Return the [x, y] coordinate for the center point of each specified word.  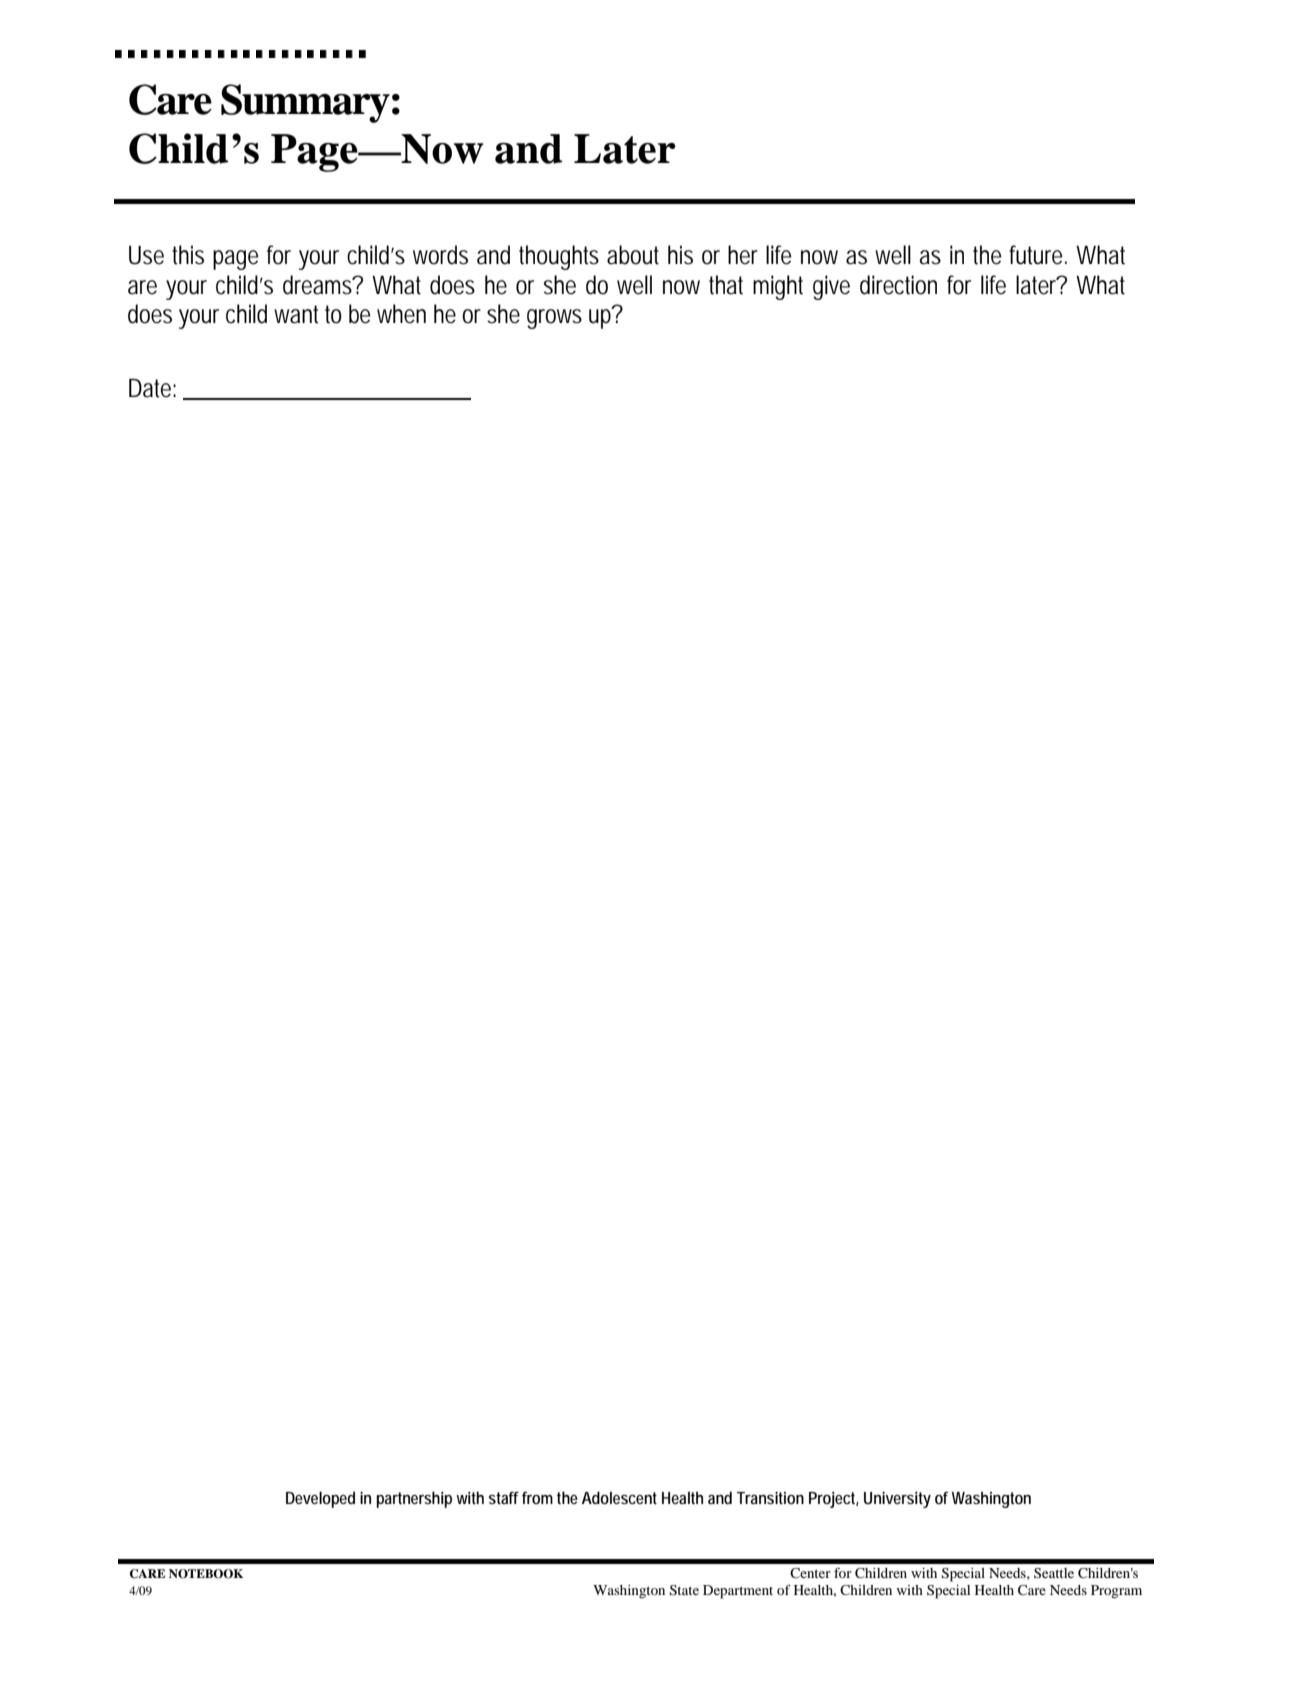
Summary [305, 103]
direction [898, 285]
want [296, 314]
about [633, 255]
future [1037, 255]
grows [554, 319]
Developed [320, 1499]
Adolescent [619, 1497]
